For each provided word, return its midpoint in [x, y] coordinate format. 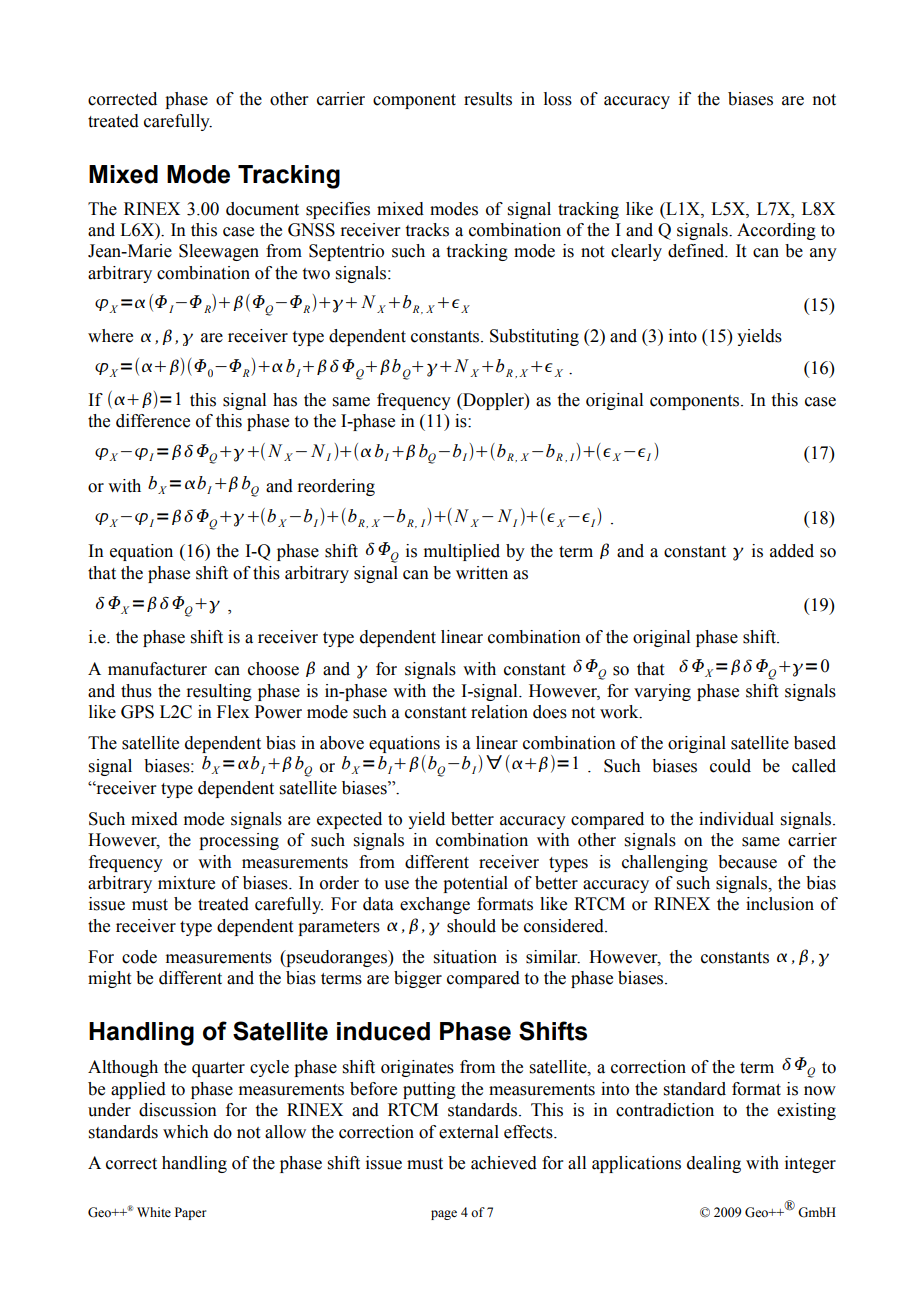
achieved [504, 1163]
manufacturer [157, 669]
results [488, 99]
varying [662, 692]
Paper [190, 1213]
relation [499, 712]
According [776, 231]
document [262, 209]
